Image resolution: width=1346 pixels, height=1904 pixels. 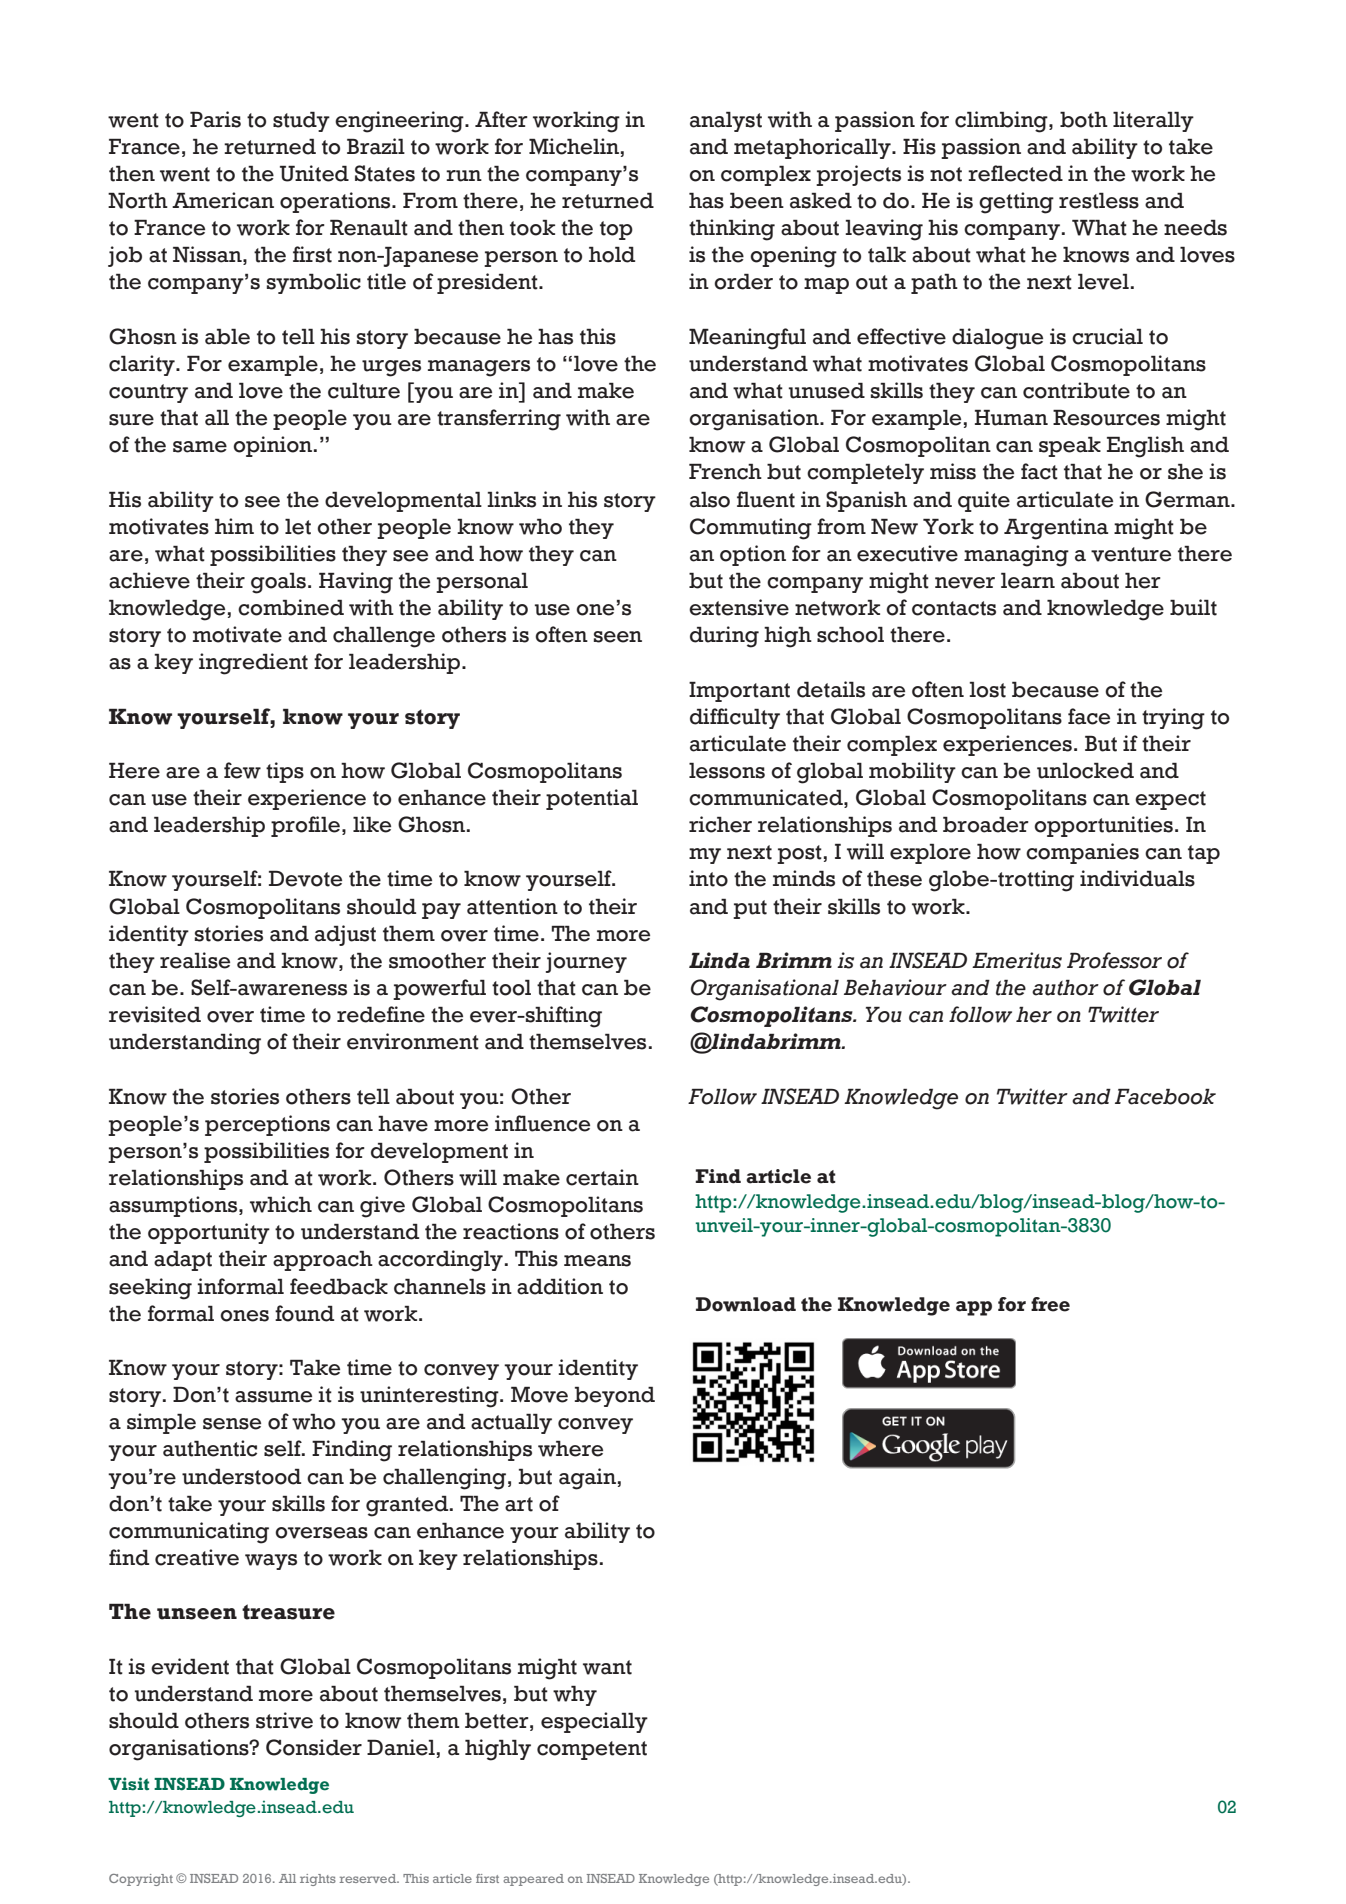 I want to click on top, so click(x=616, y=230).
